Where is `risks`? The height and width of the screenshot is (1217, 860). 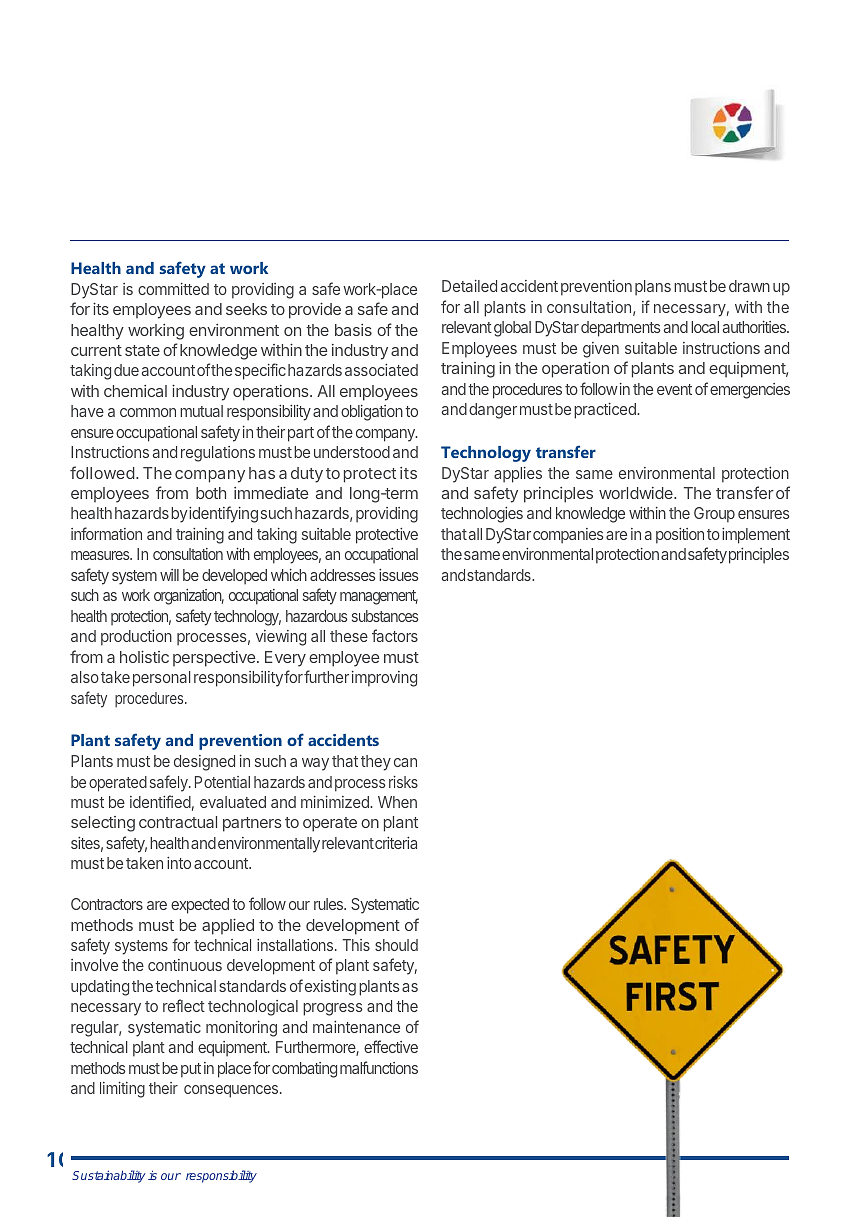
risks is located at coordinates (403, 782).
